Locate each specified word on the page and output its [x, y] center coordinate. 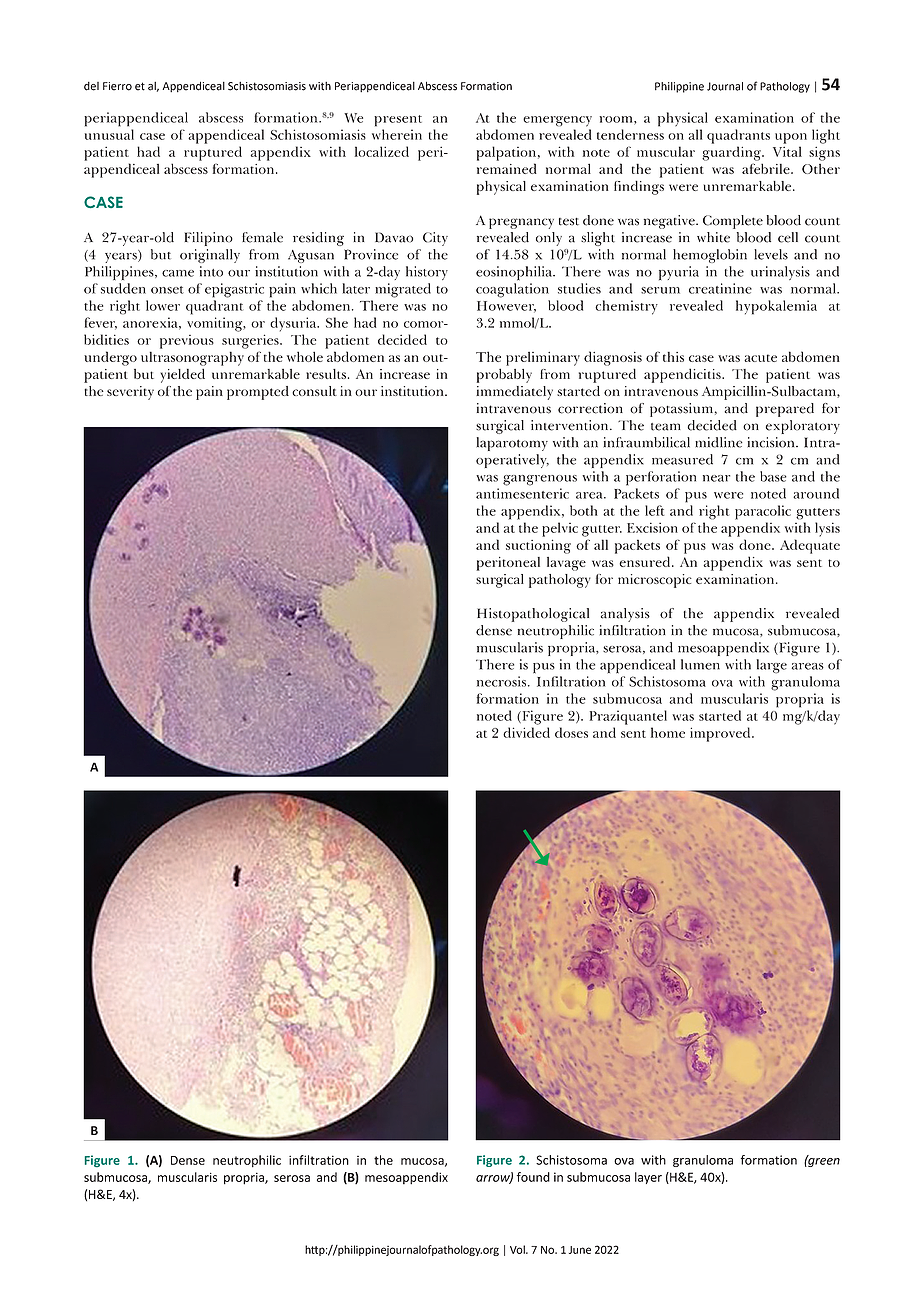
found [533, 1177]
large [772, 666]
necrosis [503, 681]
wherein [397, 134]
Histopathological [533, 615]
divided [526, 732]
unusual [109, 134]
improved [721, 734]
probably [504, 375]
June [580, 1250]
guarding [732, 153]
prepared [785, 410]
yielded [182, 375]
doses [571, 732]
